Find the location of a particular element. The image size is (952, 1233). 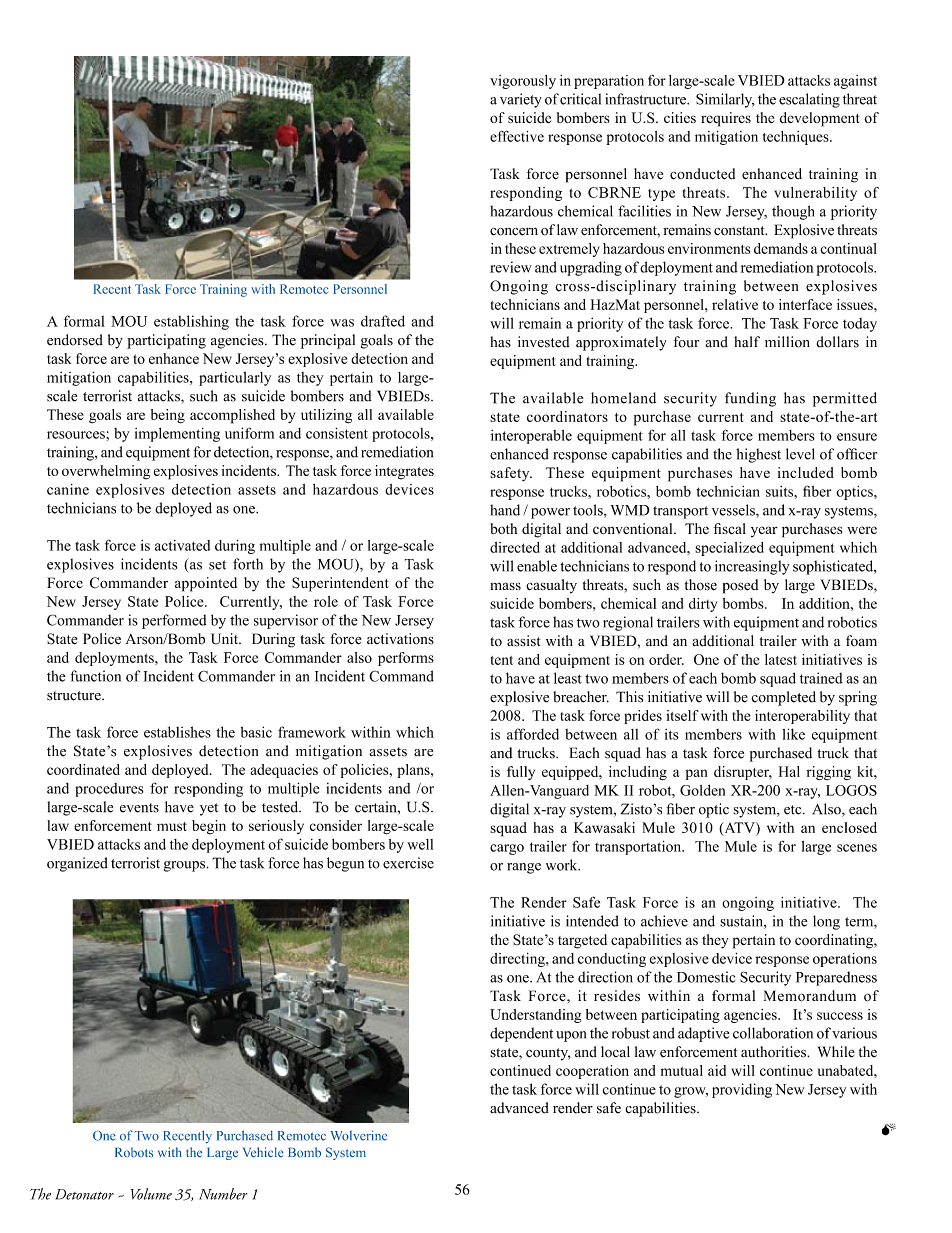

well is located at coordinates (420, 844).
